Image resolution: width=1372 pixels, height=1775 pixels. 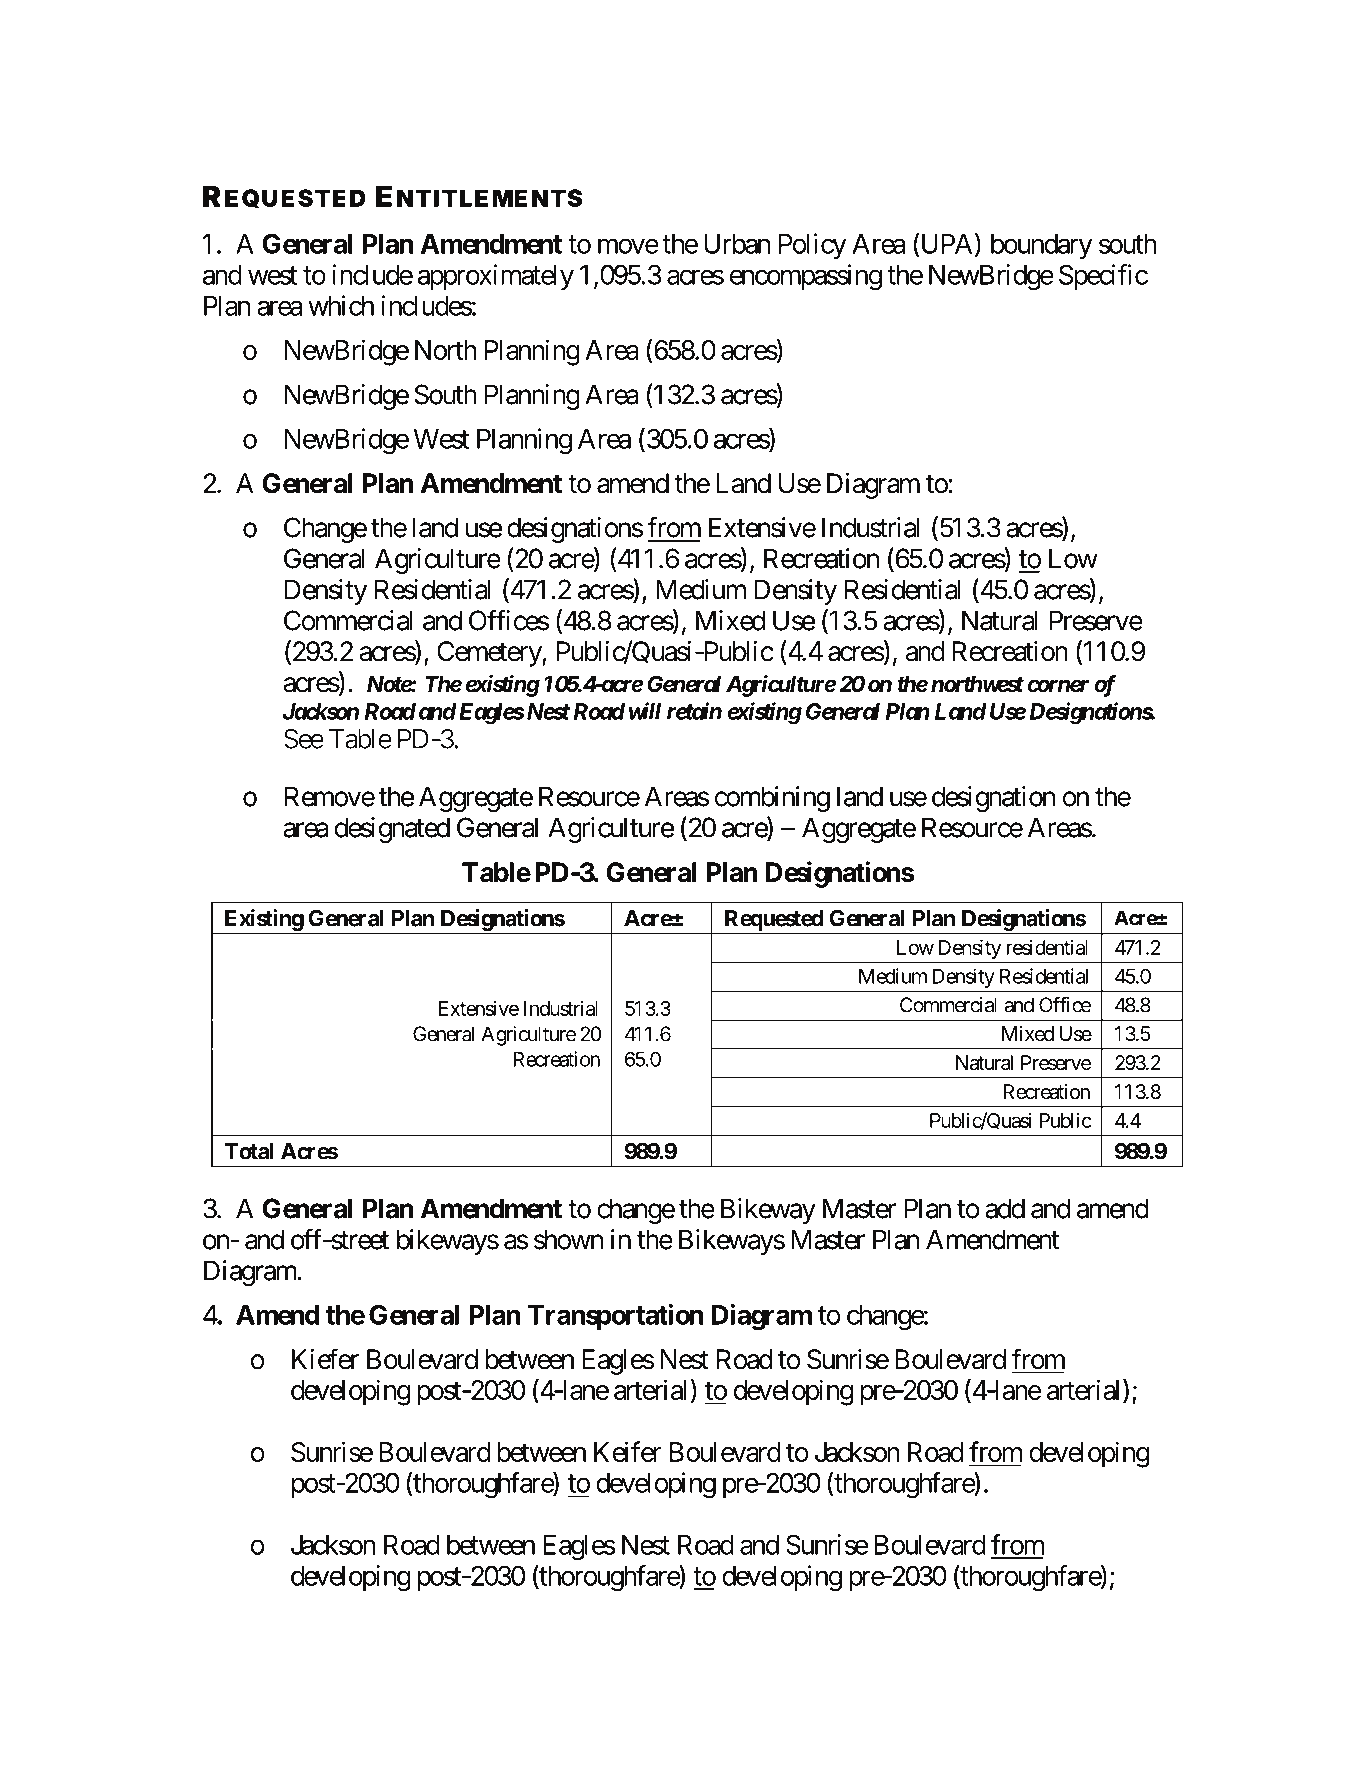 I want to click on Policy, so click(x=812, y=246).
